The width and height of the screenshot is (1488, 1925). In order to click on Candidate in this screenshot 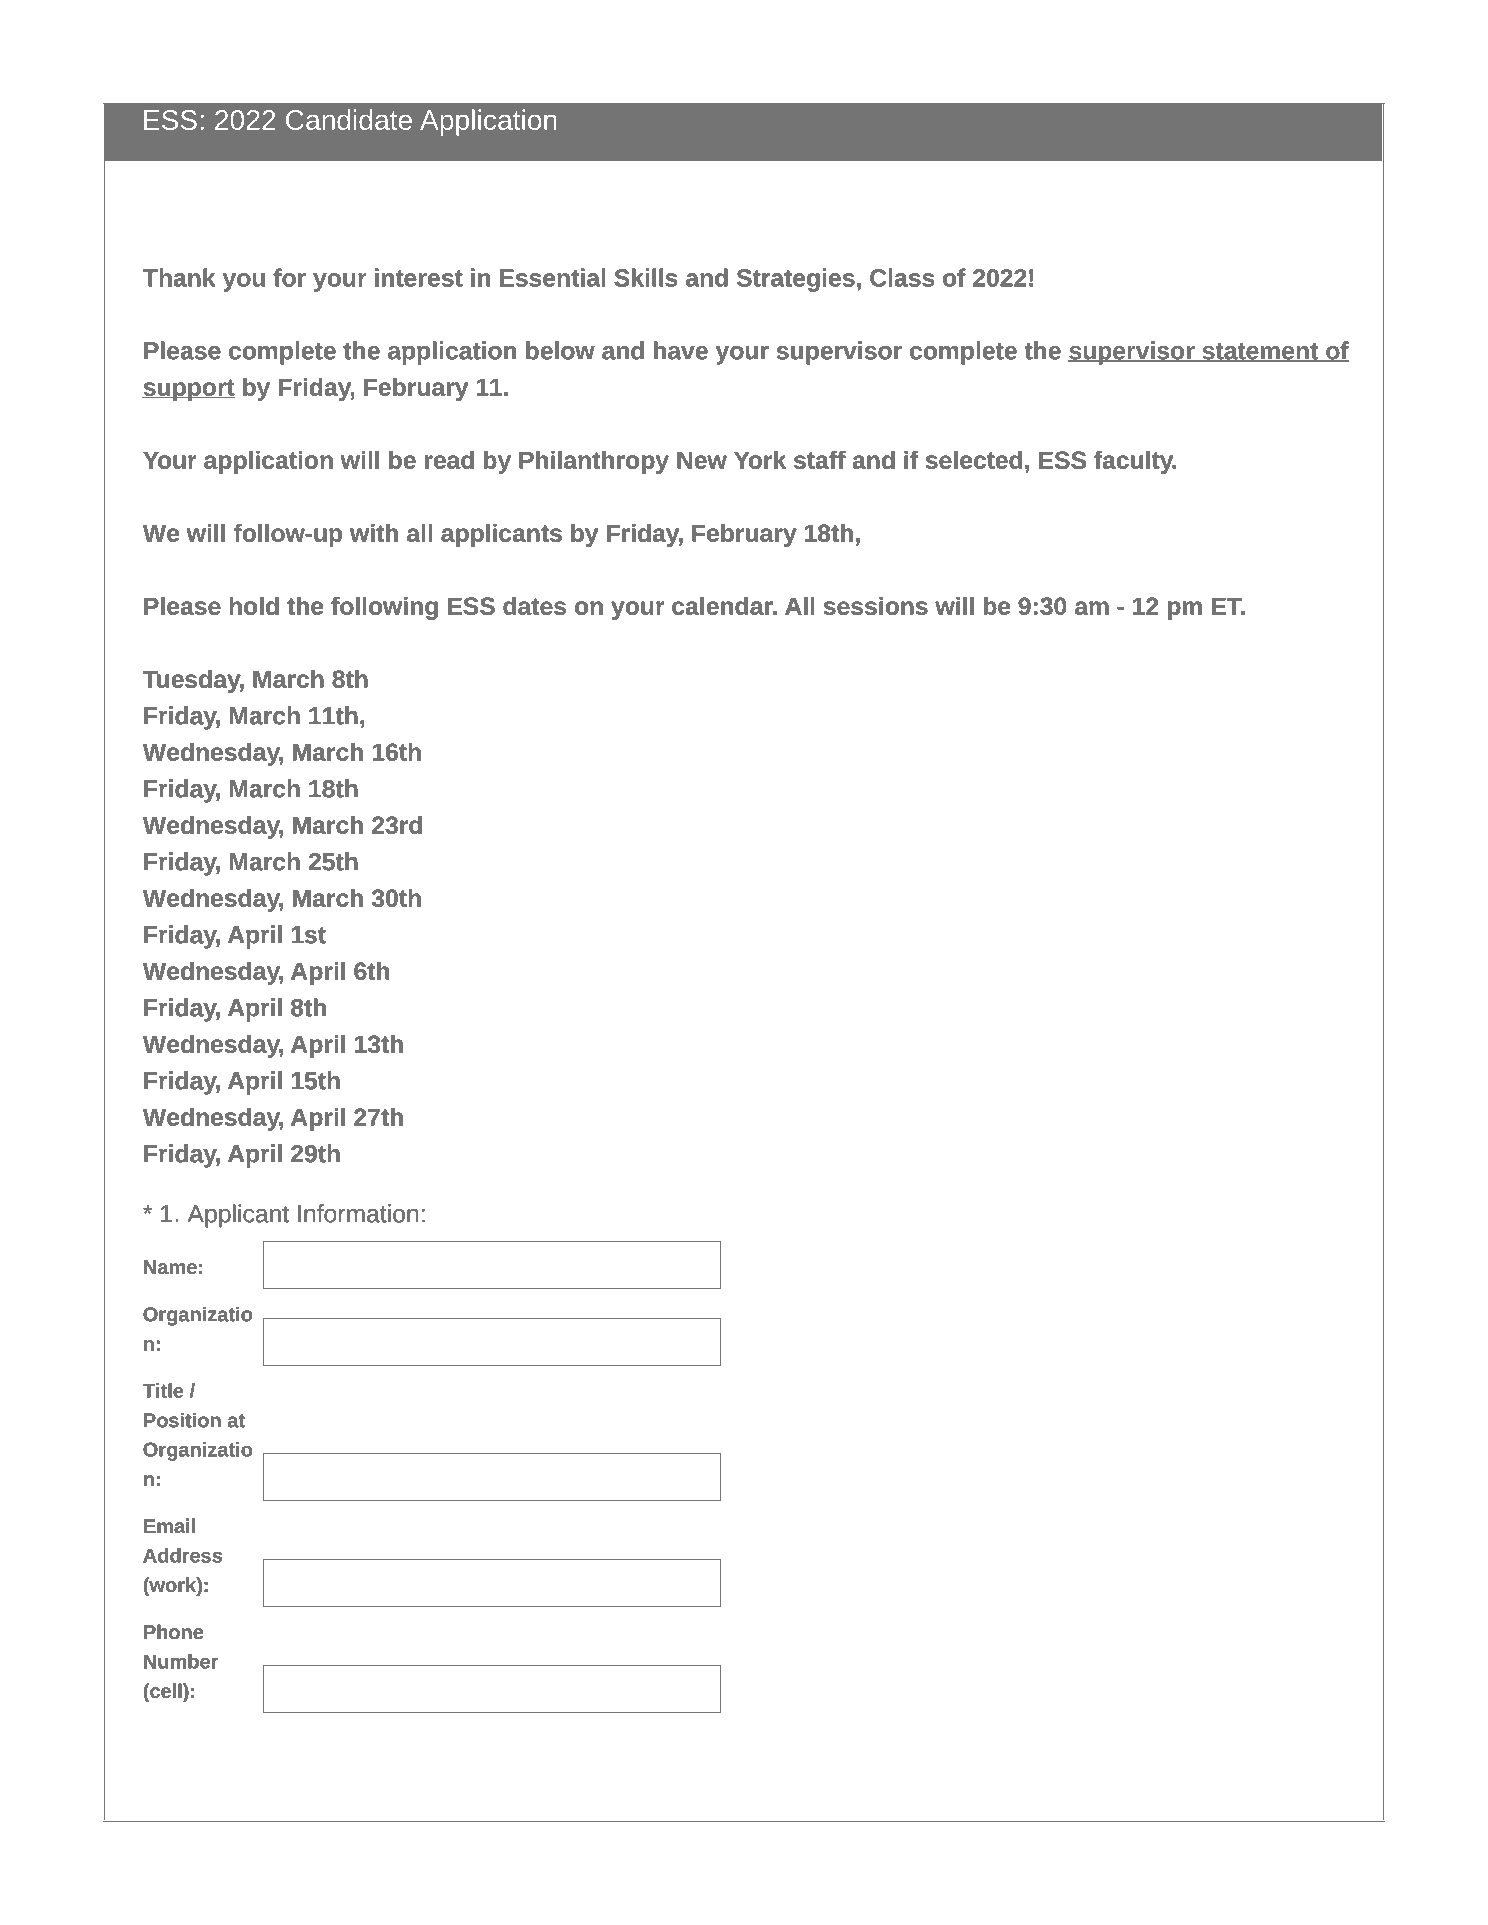, I will do `click(349, 119)`.
